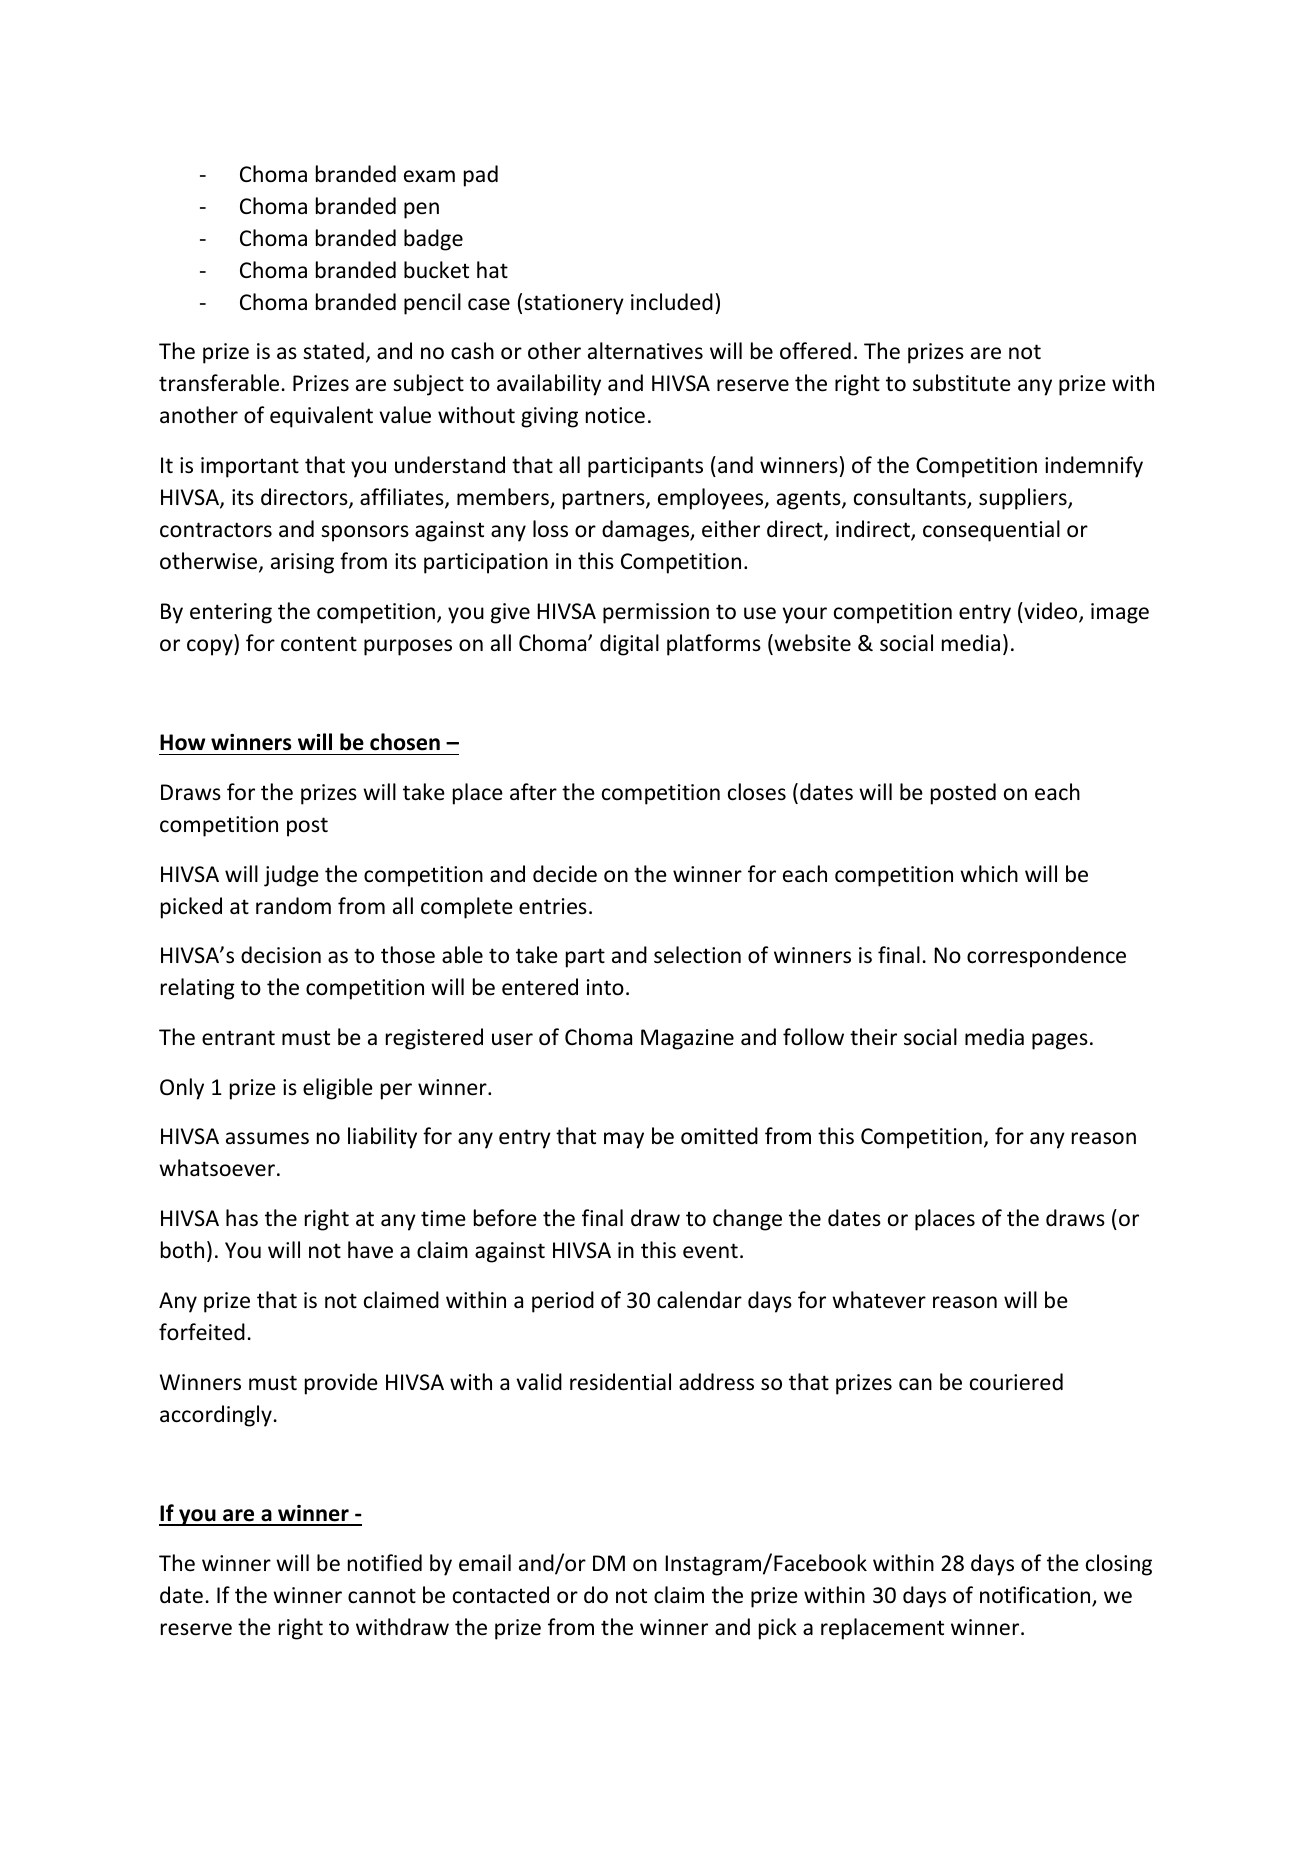  Describe the element at coordinates (879, 1300) in the screenshot. I see `whatever` at that location.
